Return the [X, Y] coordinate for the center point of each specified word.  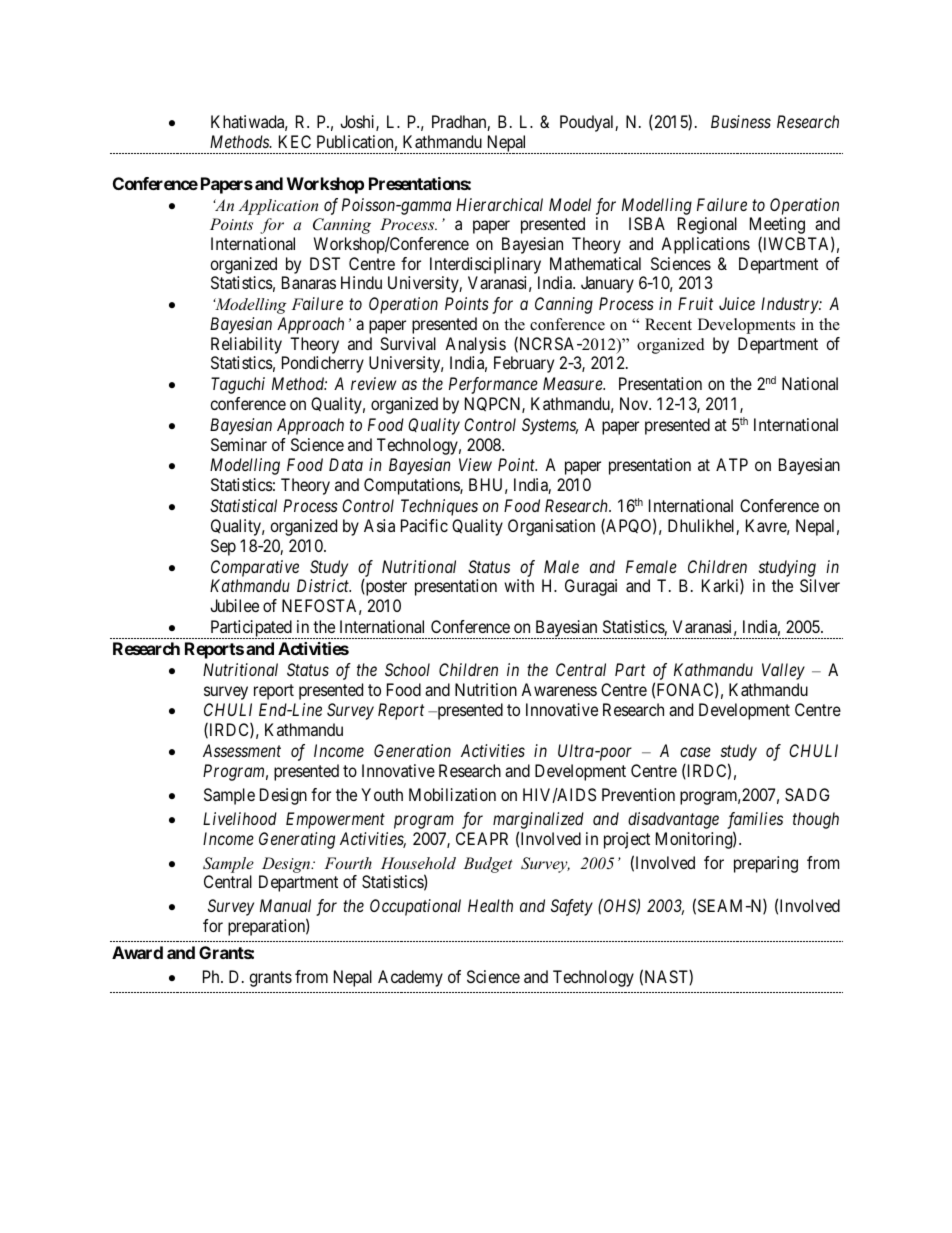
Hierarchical [499, 204]
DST [325, 263]
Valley [783, 671]
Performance [493, 385]
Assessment [242, 750]
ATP [732, 464]
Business [741, 121]
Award [137, 952]
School [407, 669]
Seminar [239, 444]
